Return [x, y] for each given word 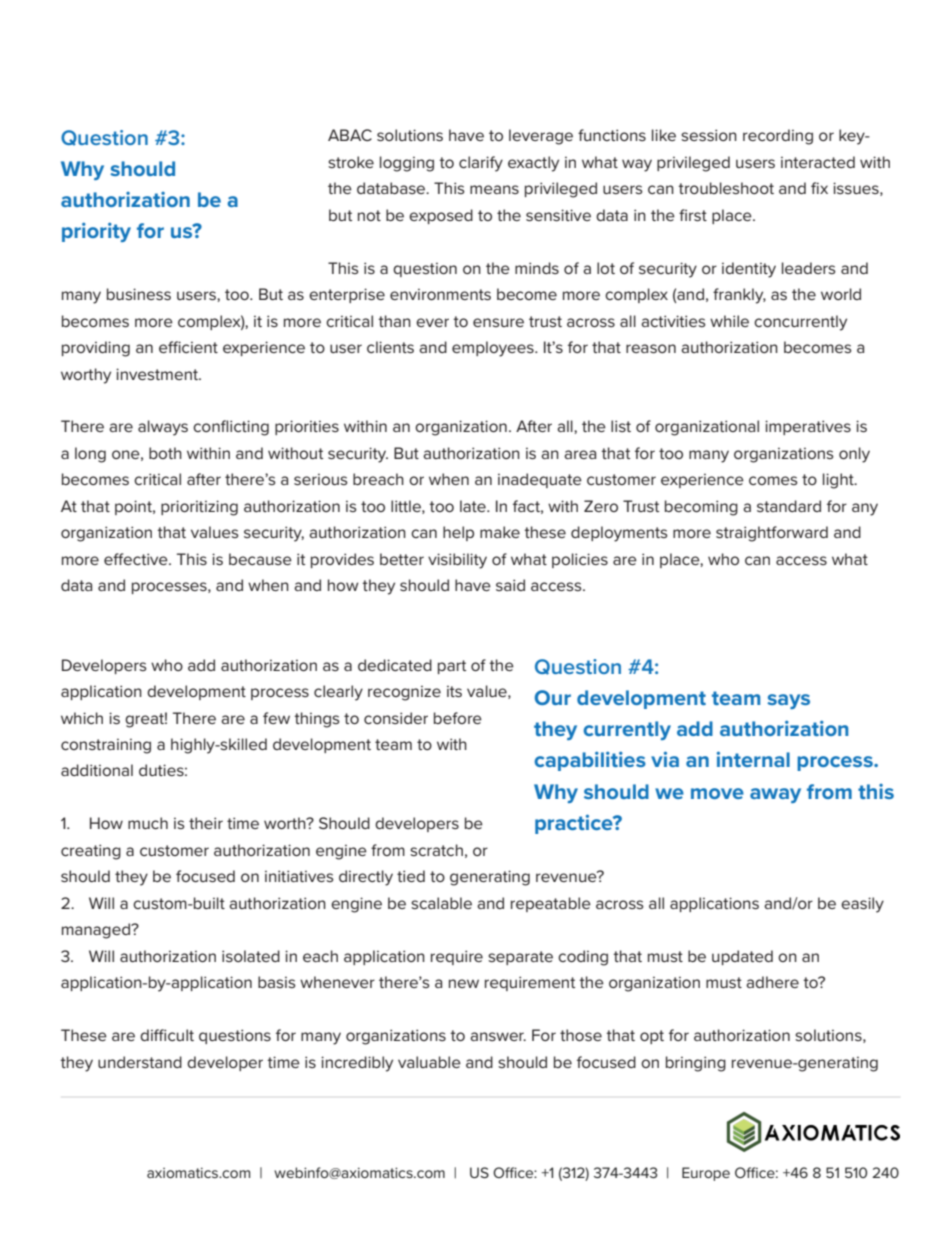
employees [494, 349]
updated [742, 957]
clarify [481, 164]
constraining [106, 746]
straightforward [772, 534]
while [729, 321]
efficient [188, 347]
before [458, 718]
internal [753, 759]
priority [96, 232]
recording [778, 137]
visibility [457, 561]
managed [97, 931]
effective [137, 559]
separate [520, 958]
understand [140, 1062]
